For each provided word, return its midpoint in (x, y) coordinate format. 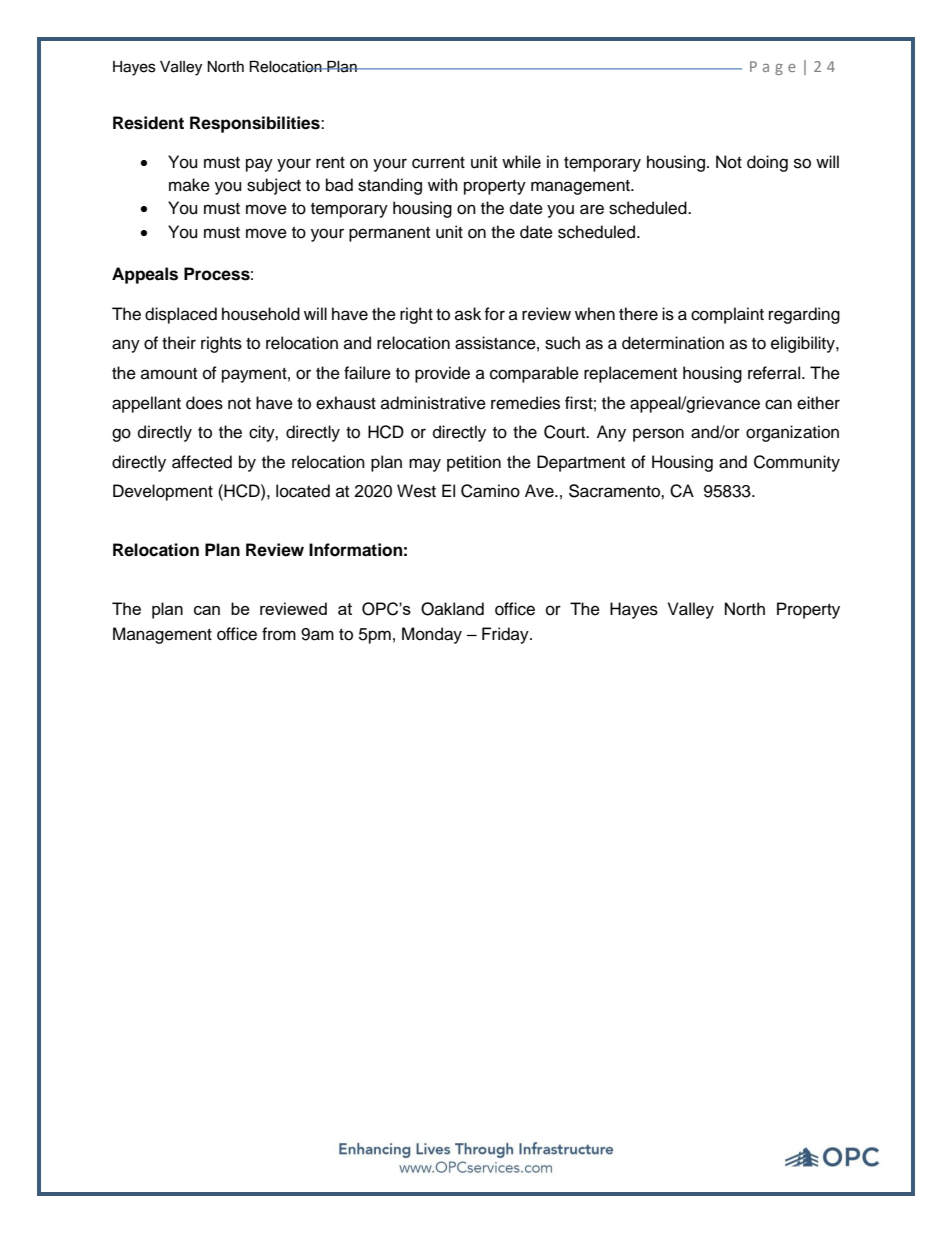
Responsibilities (256, 124)
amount (169, 374)
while (521, 162)
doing (767, 163)
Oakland (452, 609)
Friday (506, 635)
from (279, 634)
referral (775, 373)
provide (442, 374)
